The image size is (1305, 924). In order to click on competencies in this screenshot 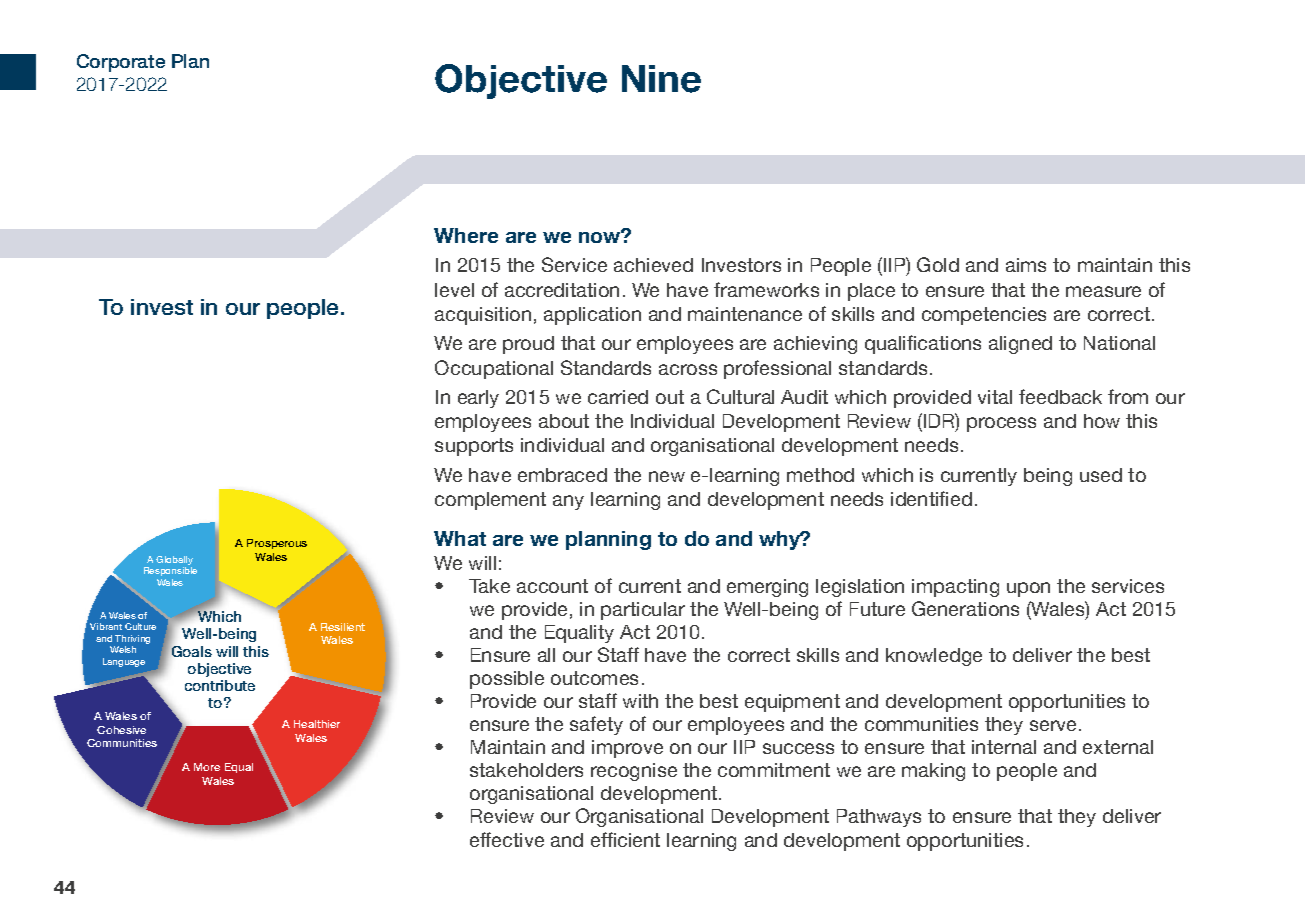, I will do `click(984, 316)`.
